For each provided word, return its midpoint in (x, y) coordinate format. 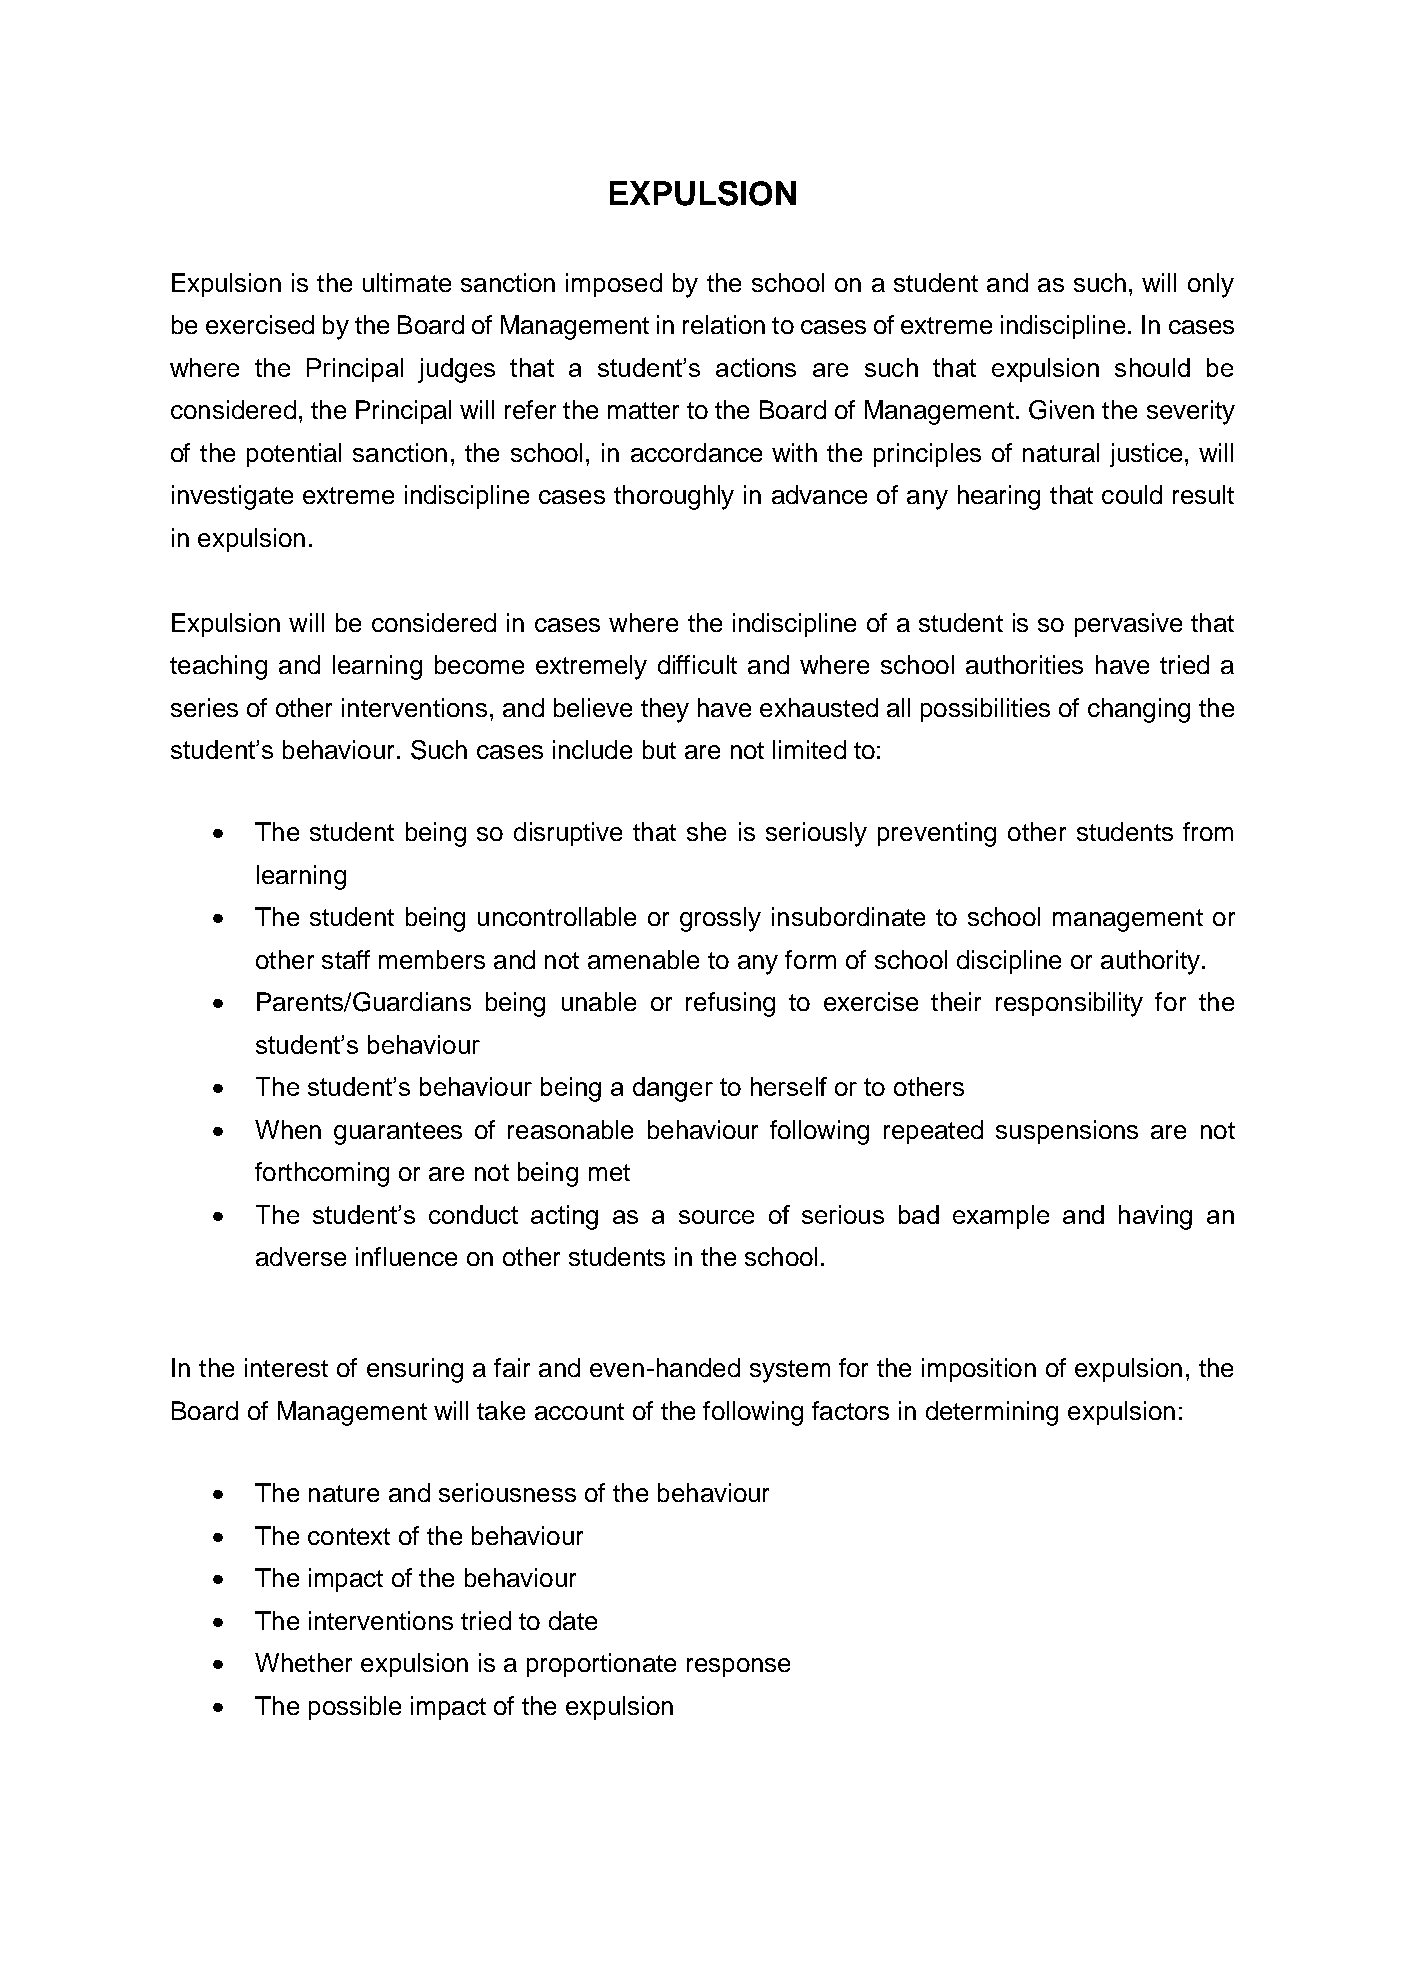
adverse (301, 1256)
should (1152, 367)
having (1155, 1217)
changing (1139, 710)
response (738, 1667)
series (204, 707)
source (716, 1217)
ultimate (407, 282)
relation (724, 324)
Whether (303, 1662)
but (659, 749)
